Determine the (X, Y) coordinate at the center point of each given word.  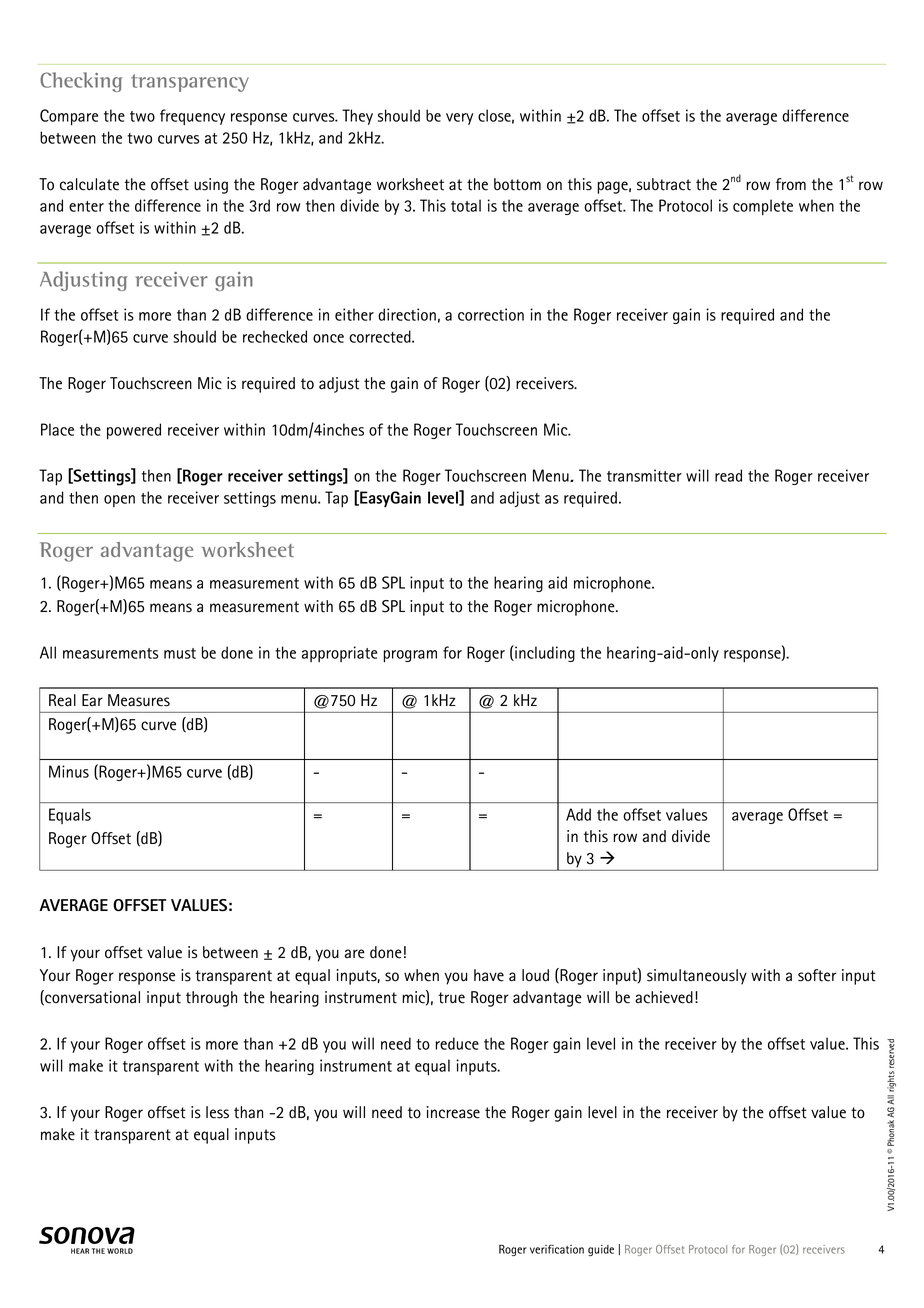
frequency (192, 117)
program (410, 656)
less (217, 1112)
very (459, 119)
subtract (664, 184)
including (544, 653)
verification (557, 1249)
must (180, 653)
